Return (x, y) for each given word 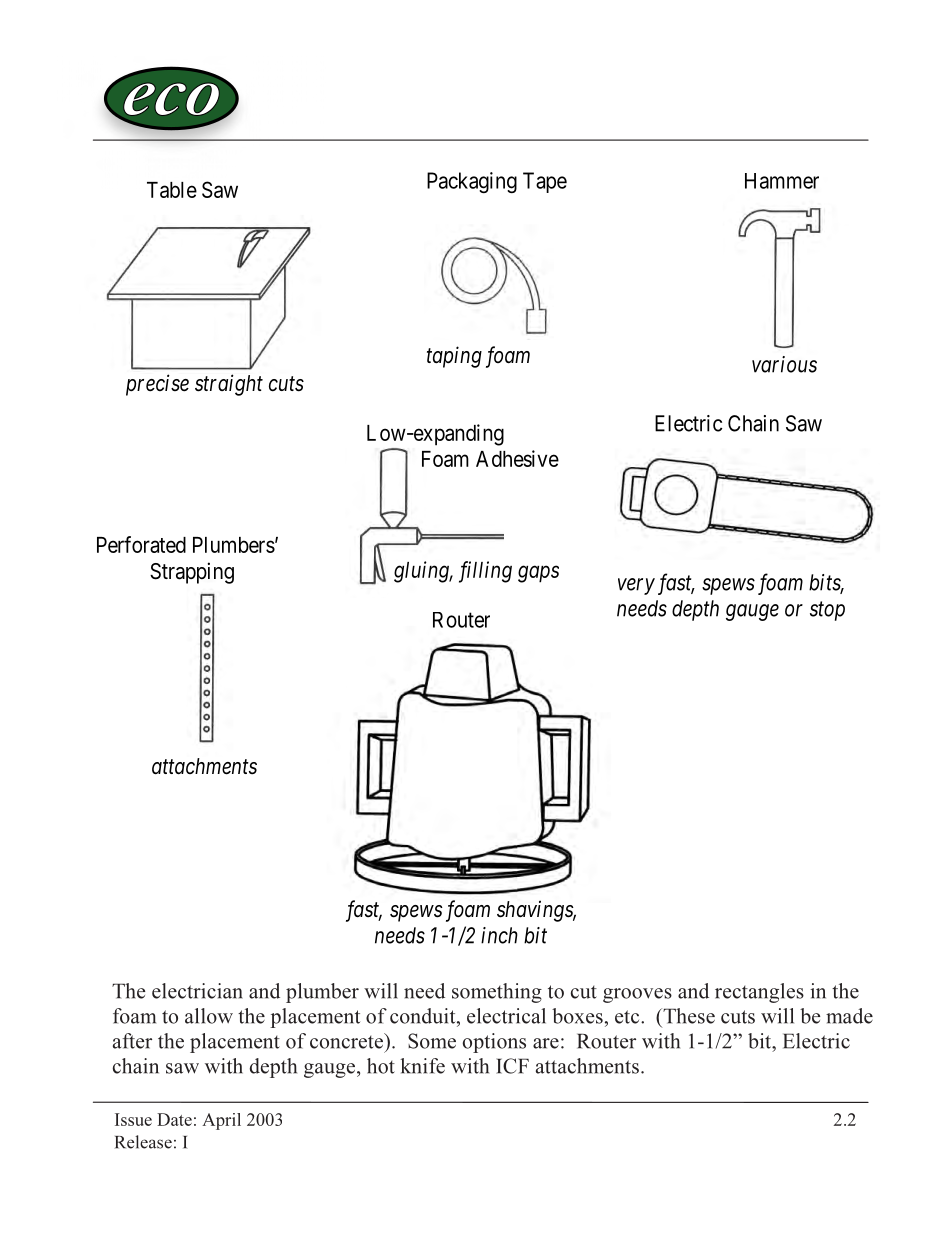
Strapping (192, 573)
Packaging (472, 182)
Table (172, 190)
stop (827, 611)
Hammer (782, 181)
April (221, 1121)
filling (485, 572)
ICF (512, 1066)
